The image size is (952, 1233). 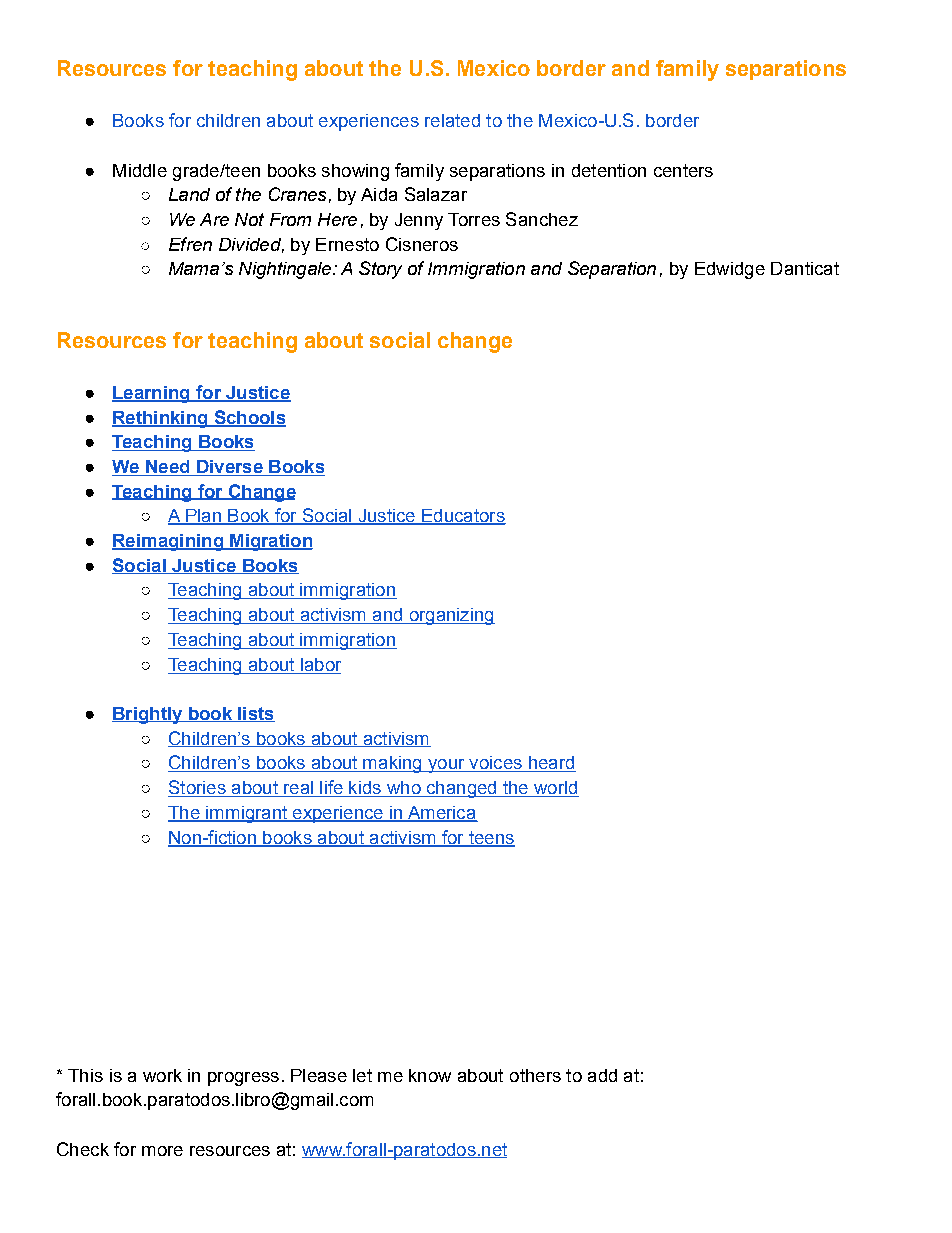 I want to click on detention, so click(x=609, y=170).
